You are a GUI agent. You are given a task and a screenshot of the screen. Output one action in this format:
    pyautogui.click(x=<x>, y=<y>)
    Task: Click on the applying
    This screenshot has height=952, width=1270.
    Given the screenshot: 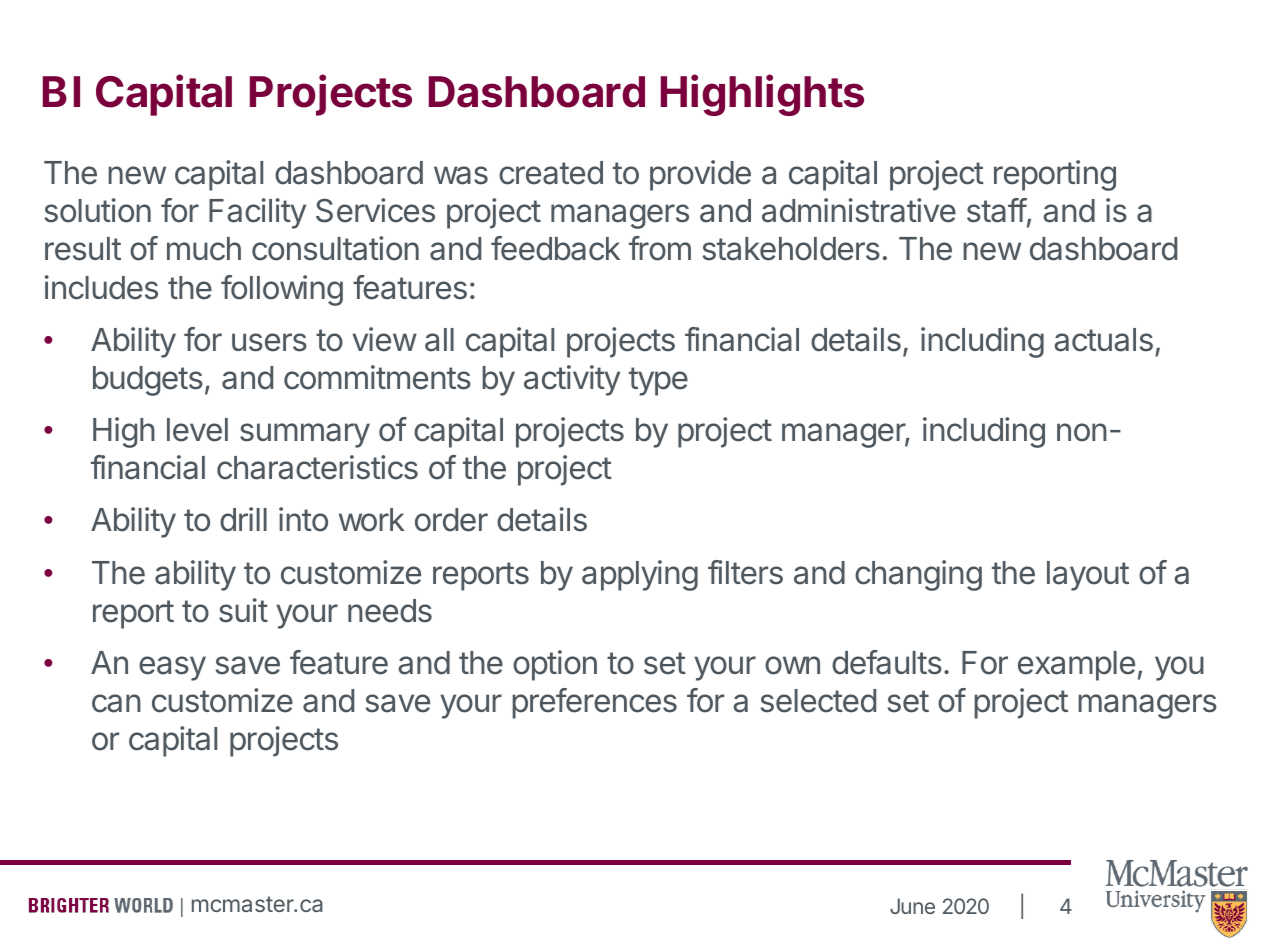 What is the action you would take?
    pyautogui.click(x=640, y=575)
